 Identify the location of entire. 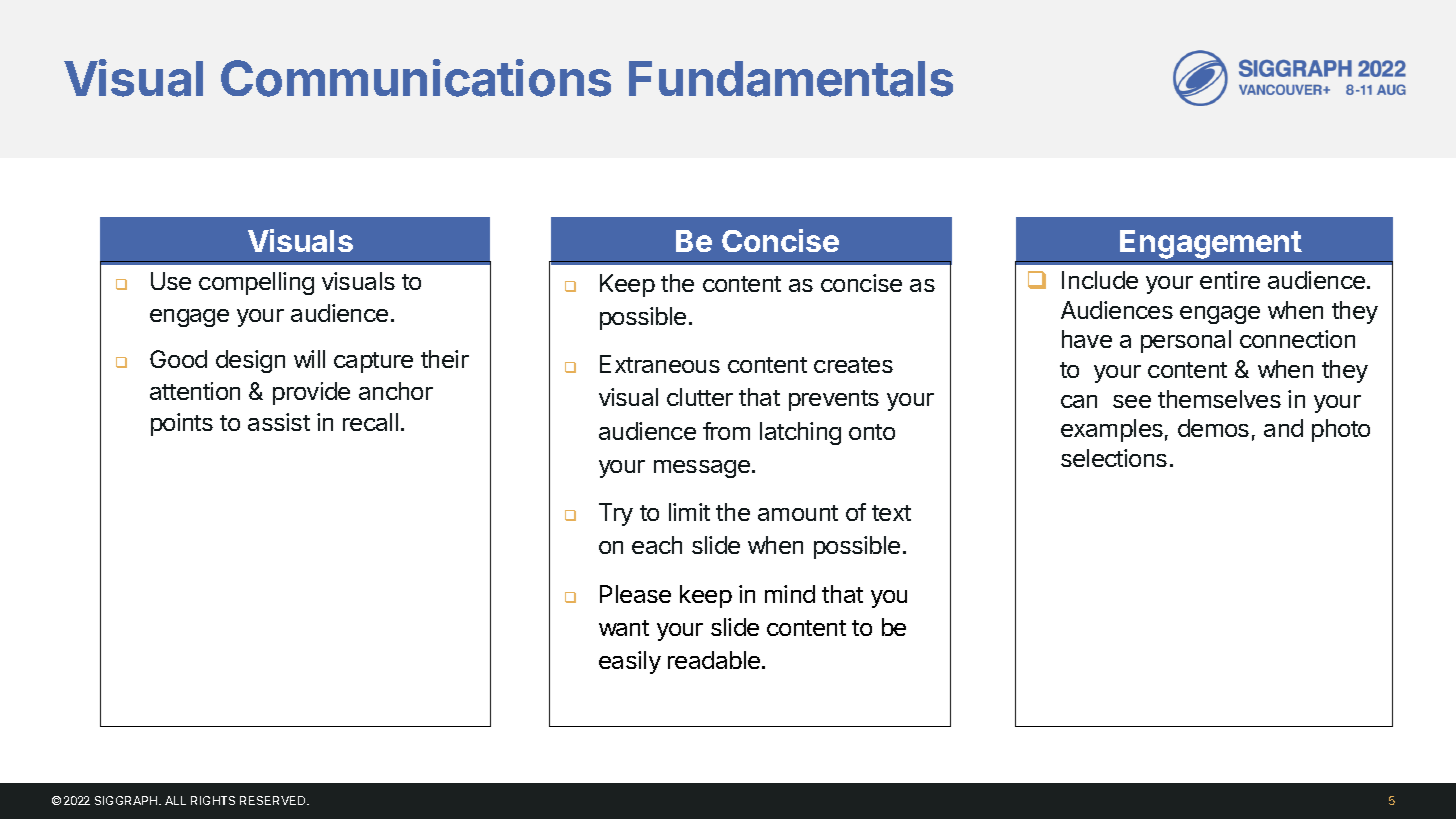
(1230, 280).
